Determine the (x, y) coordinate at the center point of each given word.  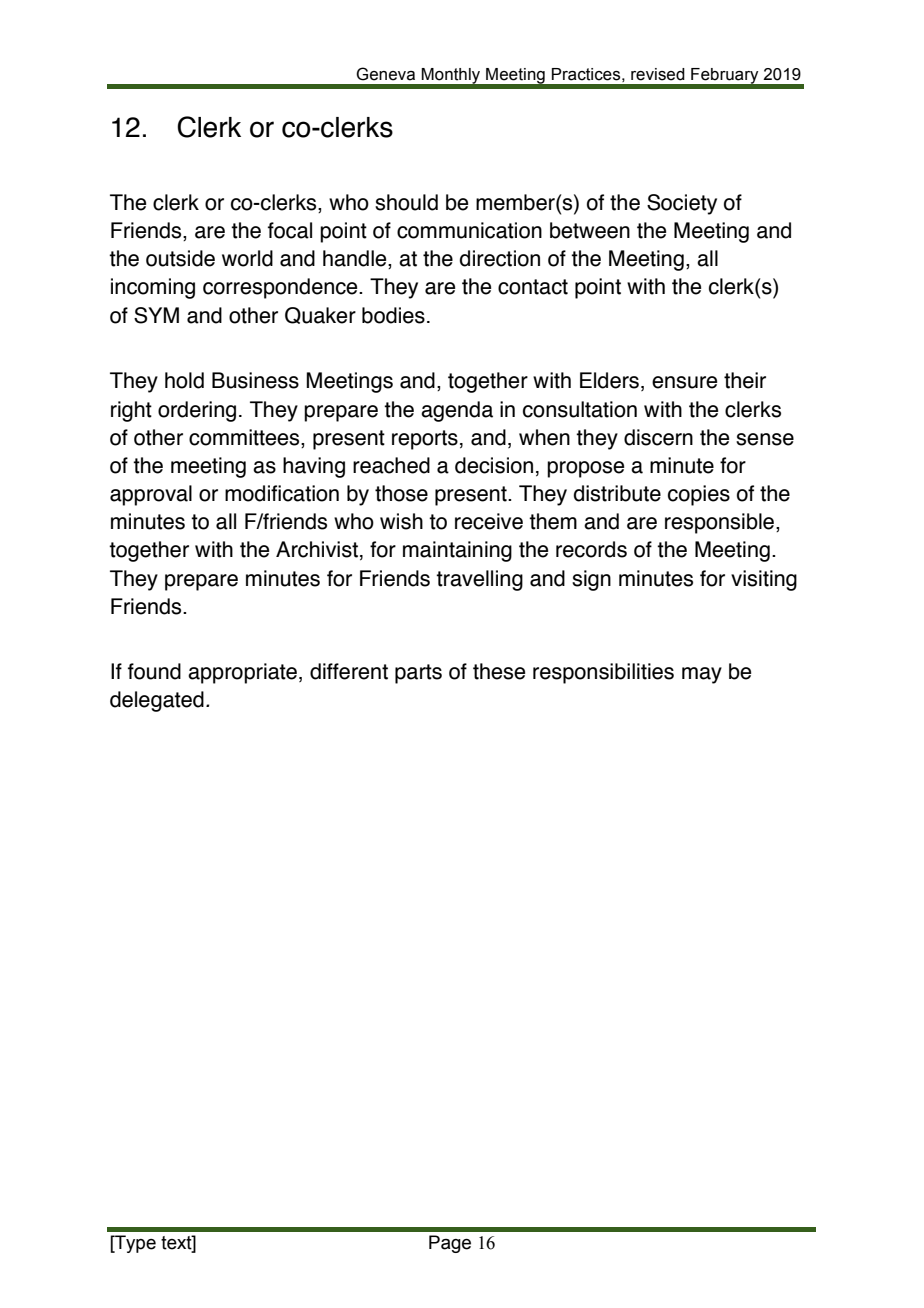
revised (658, 74)
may (702, 675)
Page (450, 1244)
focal (290, 230)
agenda (457, 411)
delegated (157, 701)
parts (418, 674)
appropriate (244, 673)
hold (184, 380)
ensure (684, 382)
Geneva (385, 74)
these (499, 671)
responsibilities (603, 673)
